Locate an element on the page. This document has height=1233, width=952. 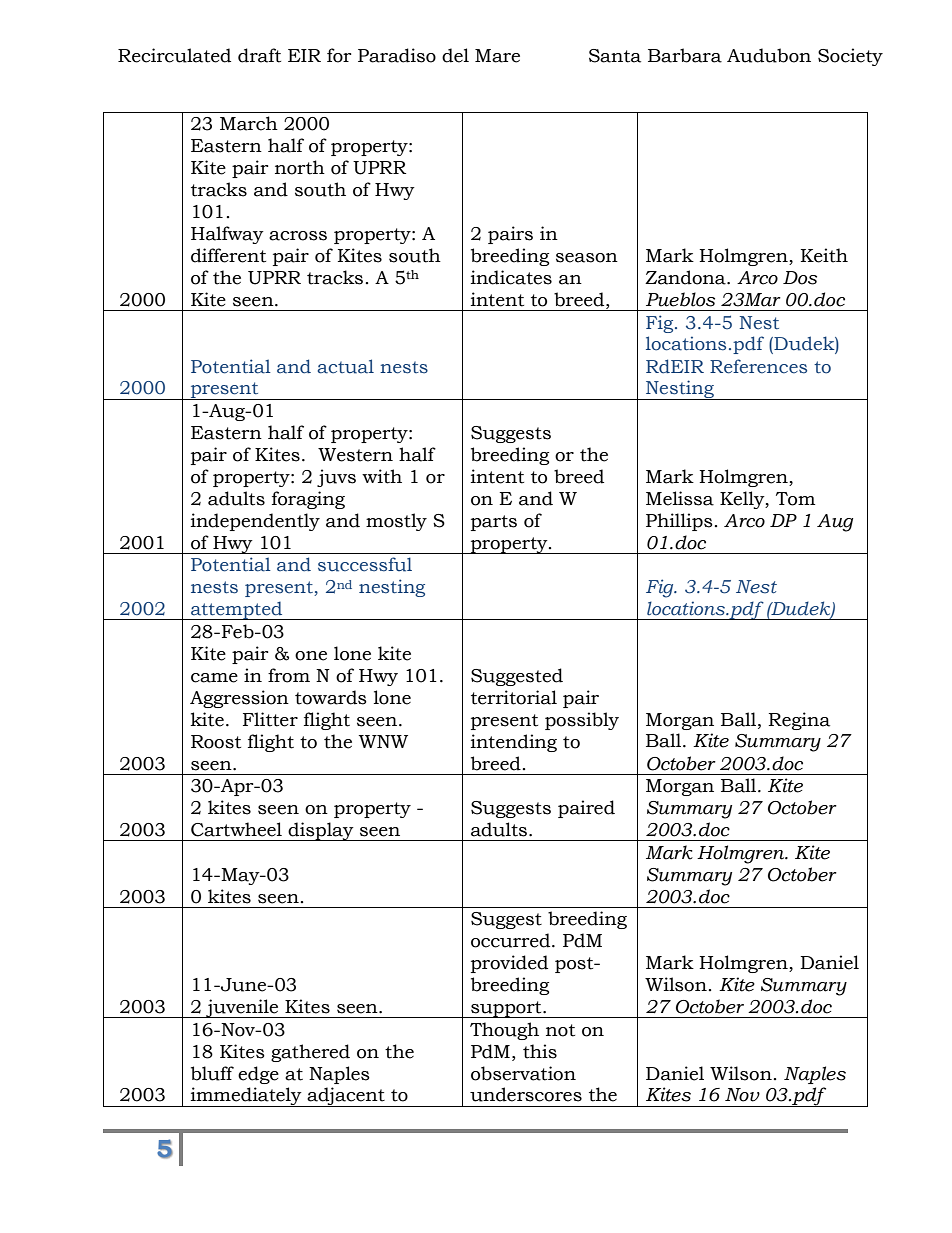
References is located at coordinates (758, 366).
